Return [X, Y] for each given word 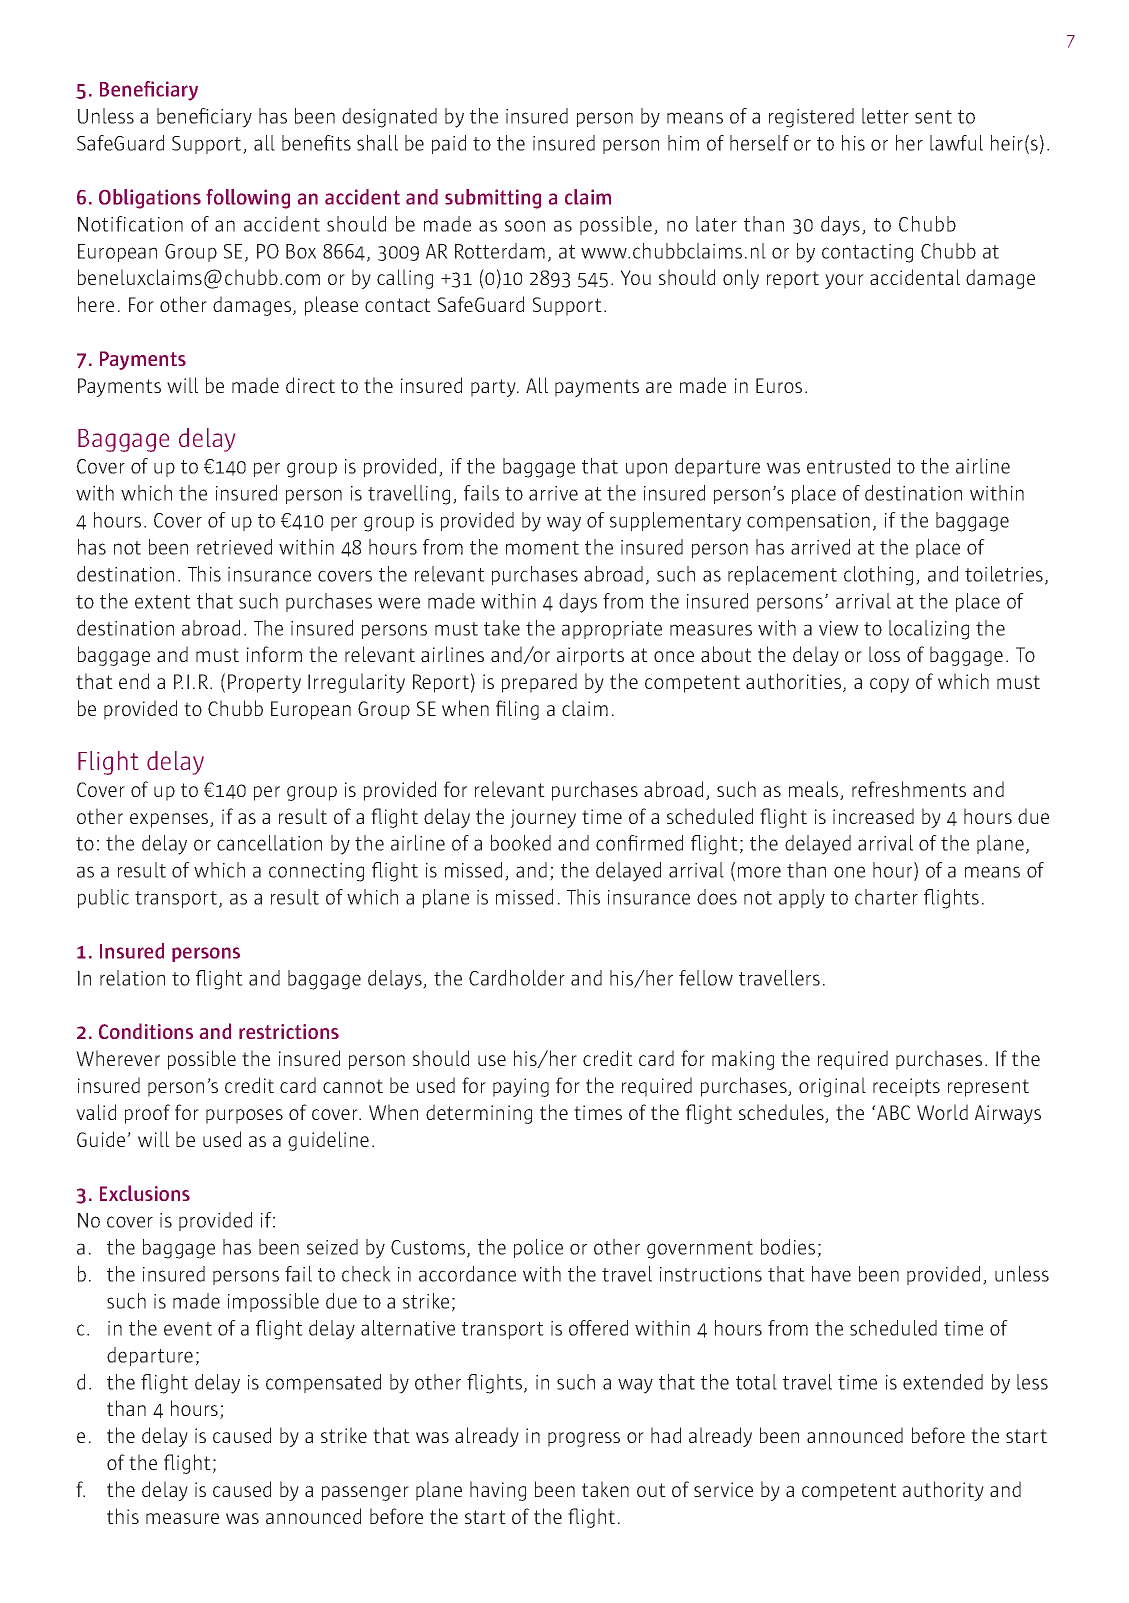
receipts [906, 1087]
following [248, 199]
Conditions [146, 1031]
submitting [493, 199]
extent [163, 602]
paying [521, 1087]
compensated [323, 1383]
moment [542, 548]
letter [885, 116]
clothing [878, 576]
